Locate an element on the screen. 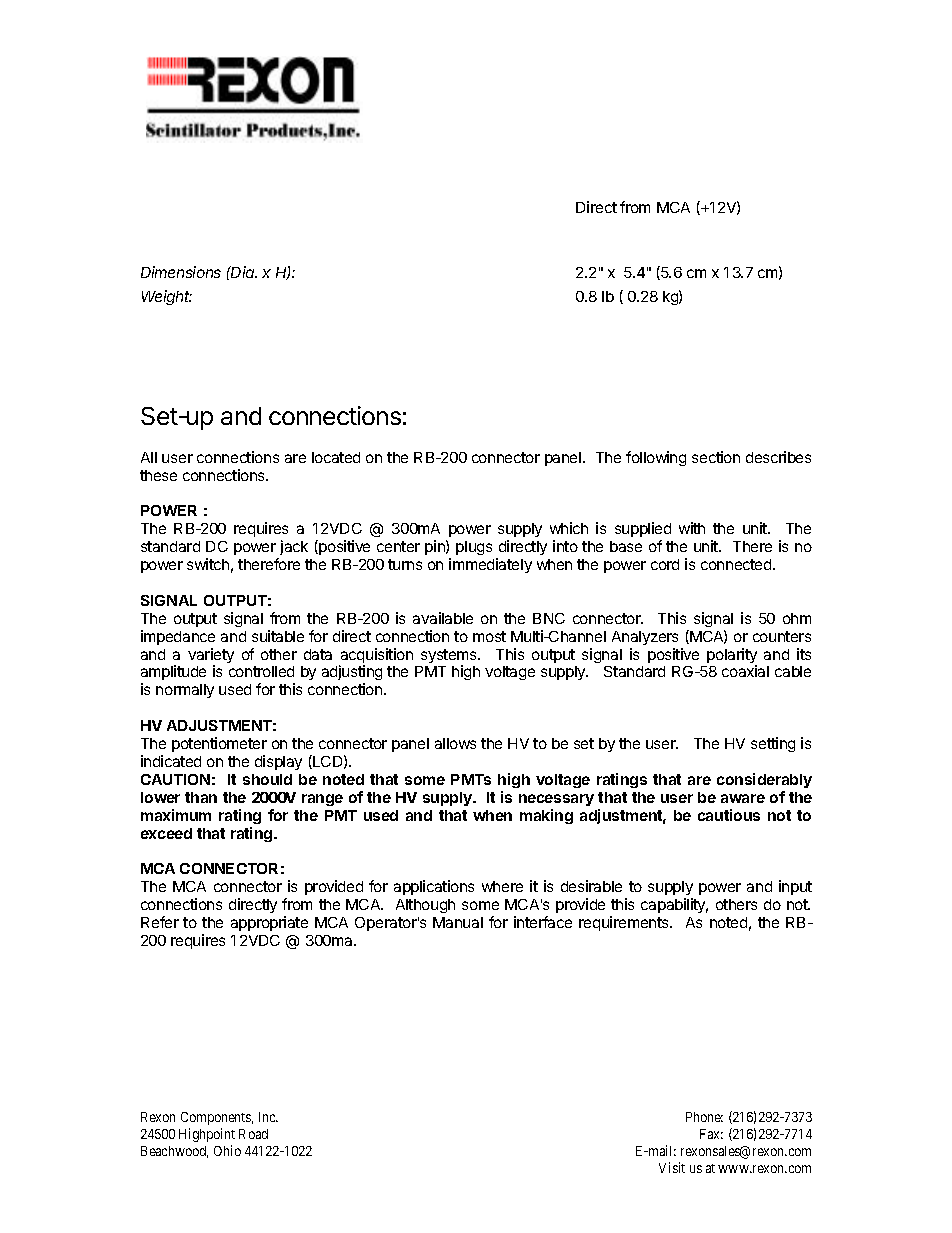 The width and height of the screenshot is (952, 1233). located is located at coordinates (336, 457).
